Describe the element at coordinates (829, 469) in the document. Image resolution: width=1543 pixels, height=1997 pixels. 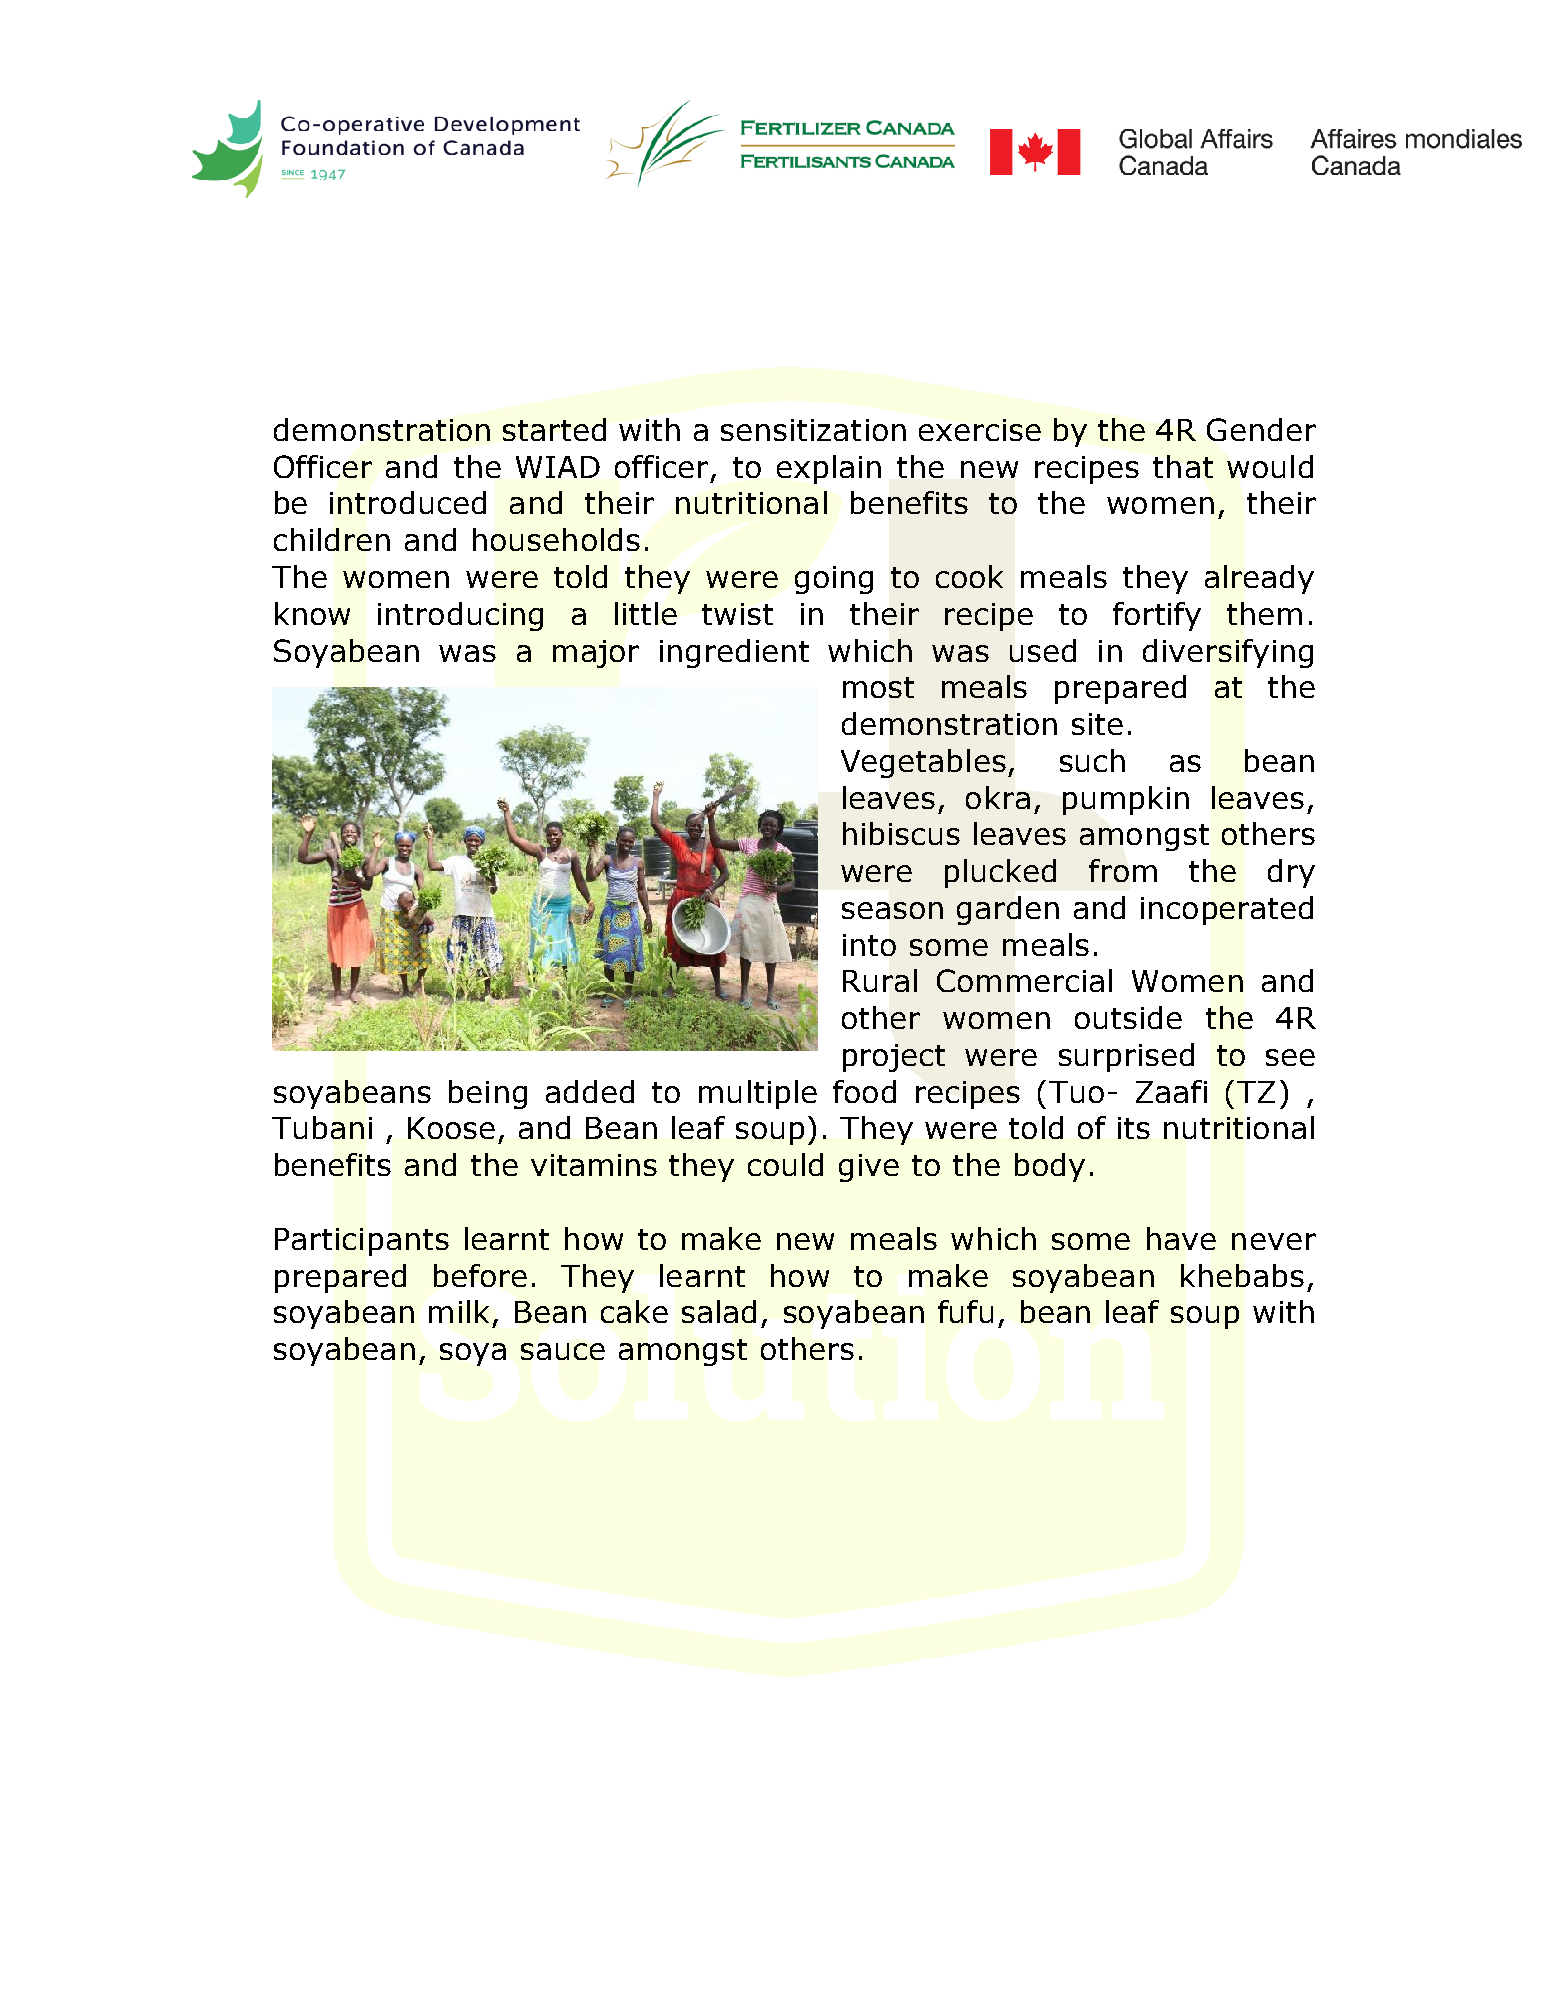
I see `explain` at that location.
